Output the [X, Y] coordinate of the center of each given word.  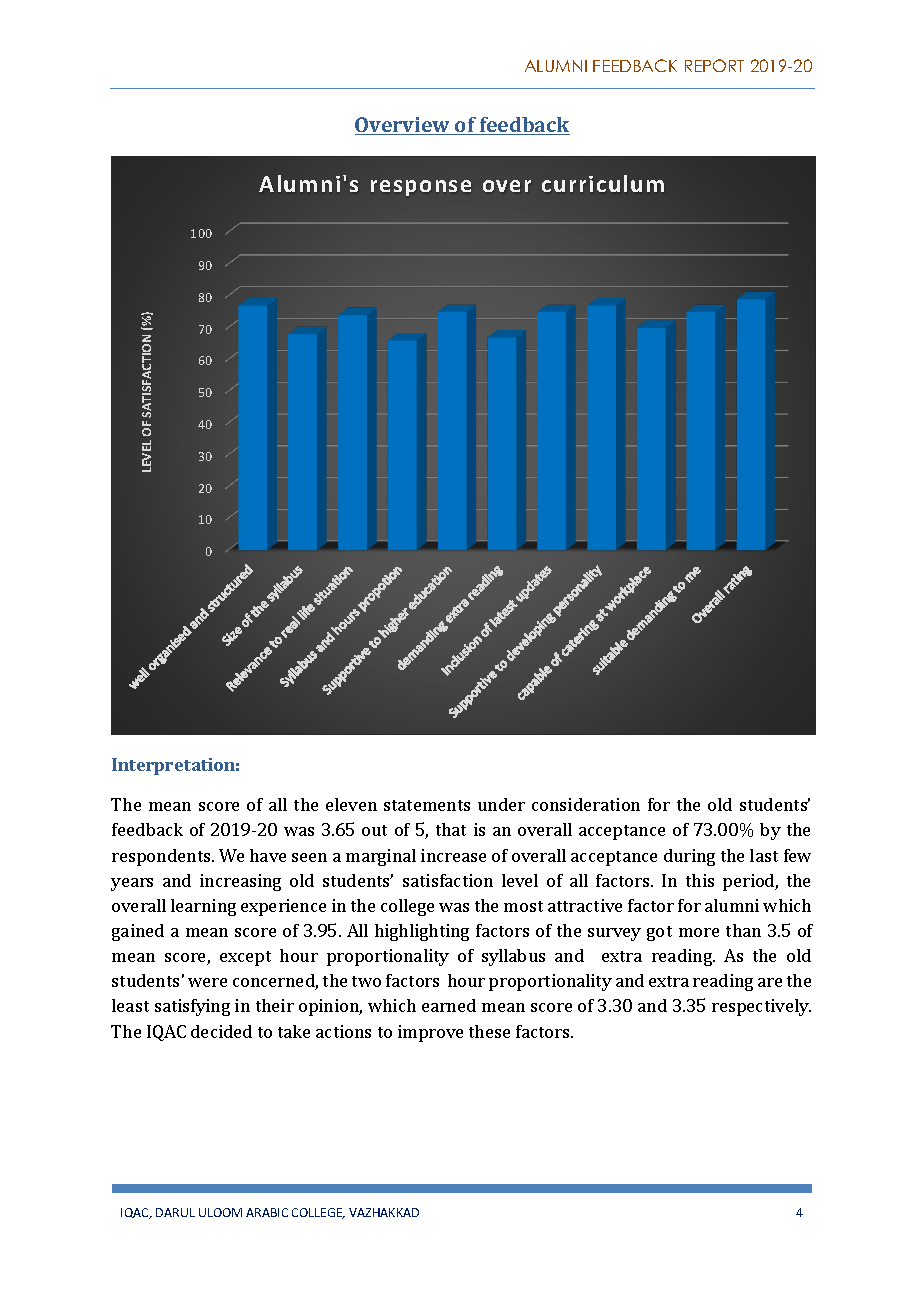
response [421, 188]
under [501, 804]
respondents [162, 857]
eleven [351, 804]
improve [430, 1033]
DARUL [175, 1212]
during [689, 857]
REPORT [714, 65]
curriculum [603, 183]
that [451, 829]
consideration [586, 804]
